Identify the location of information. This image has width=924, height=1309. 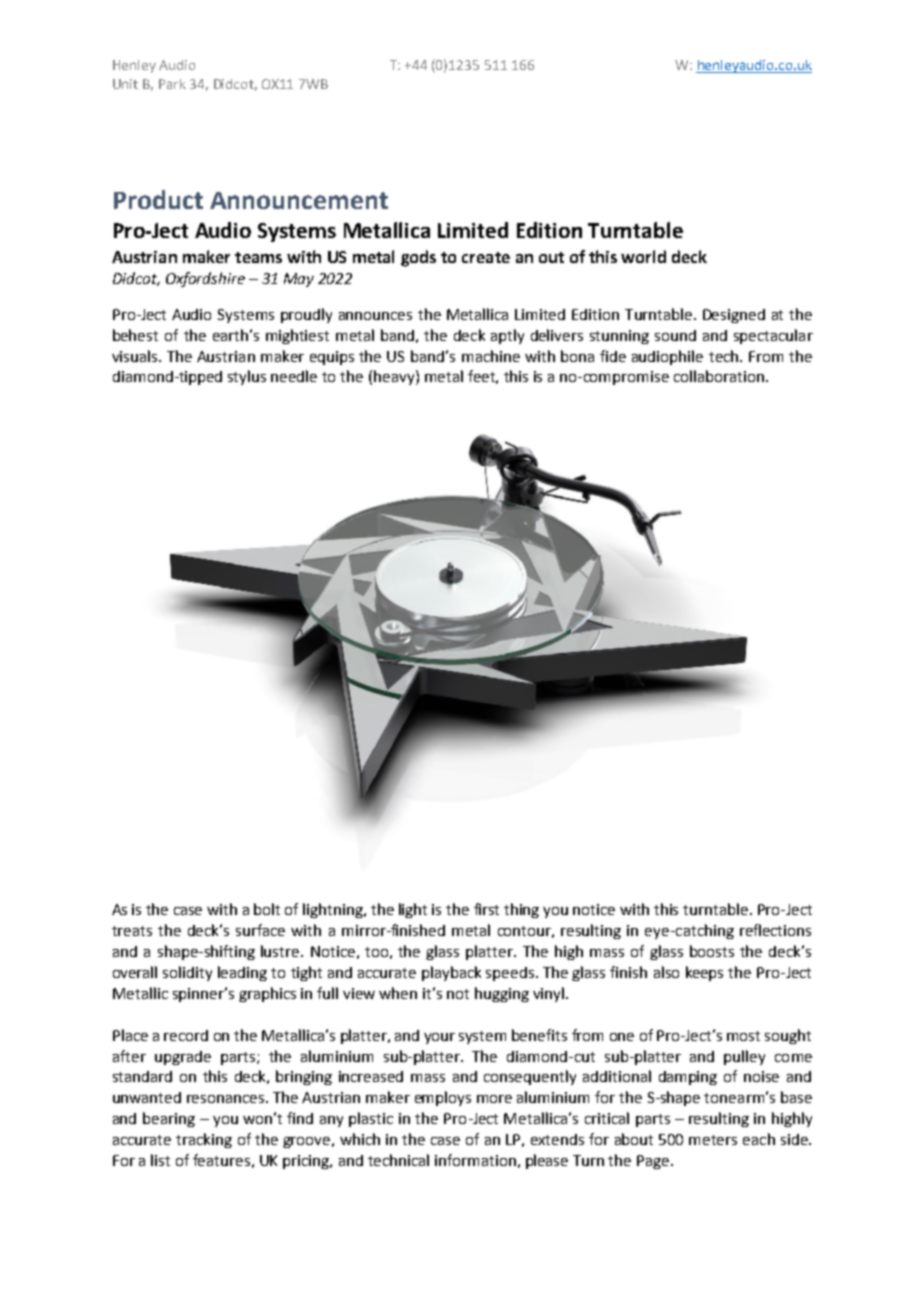
(475, 1160).
